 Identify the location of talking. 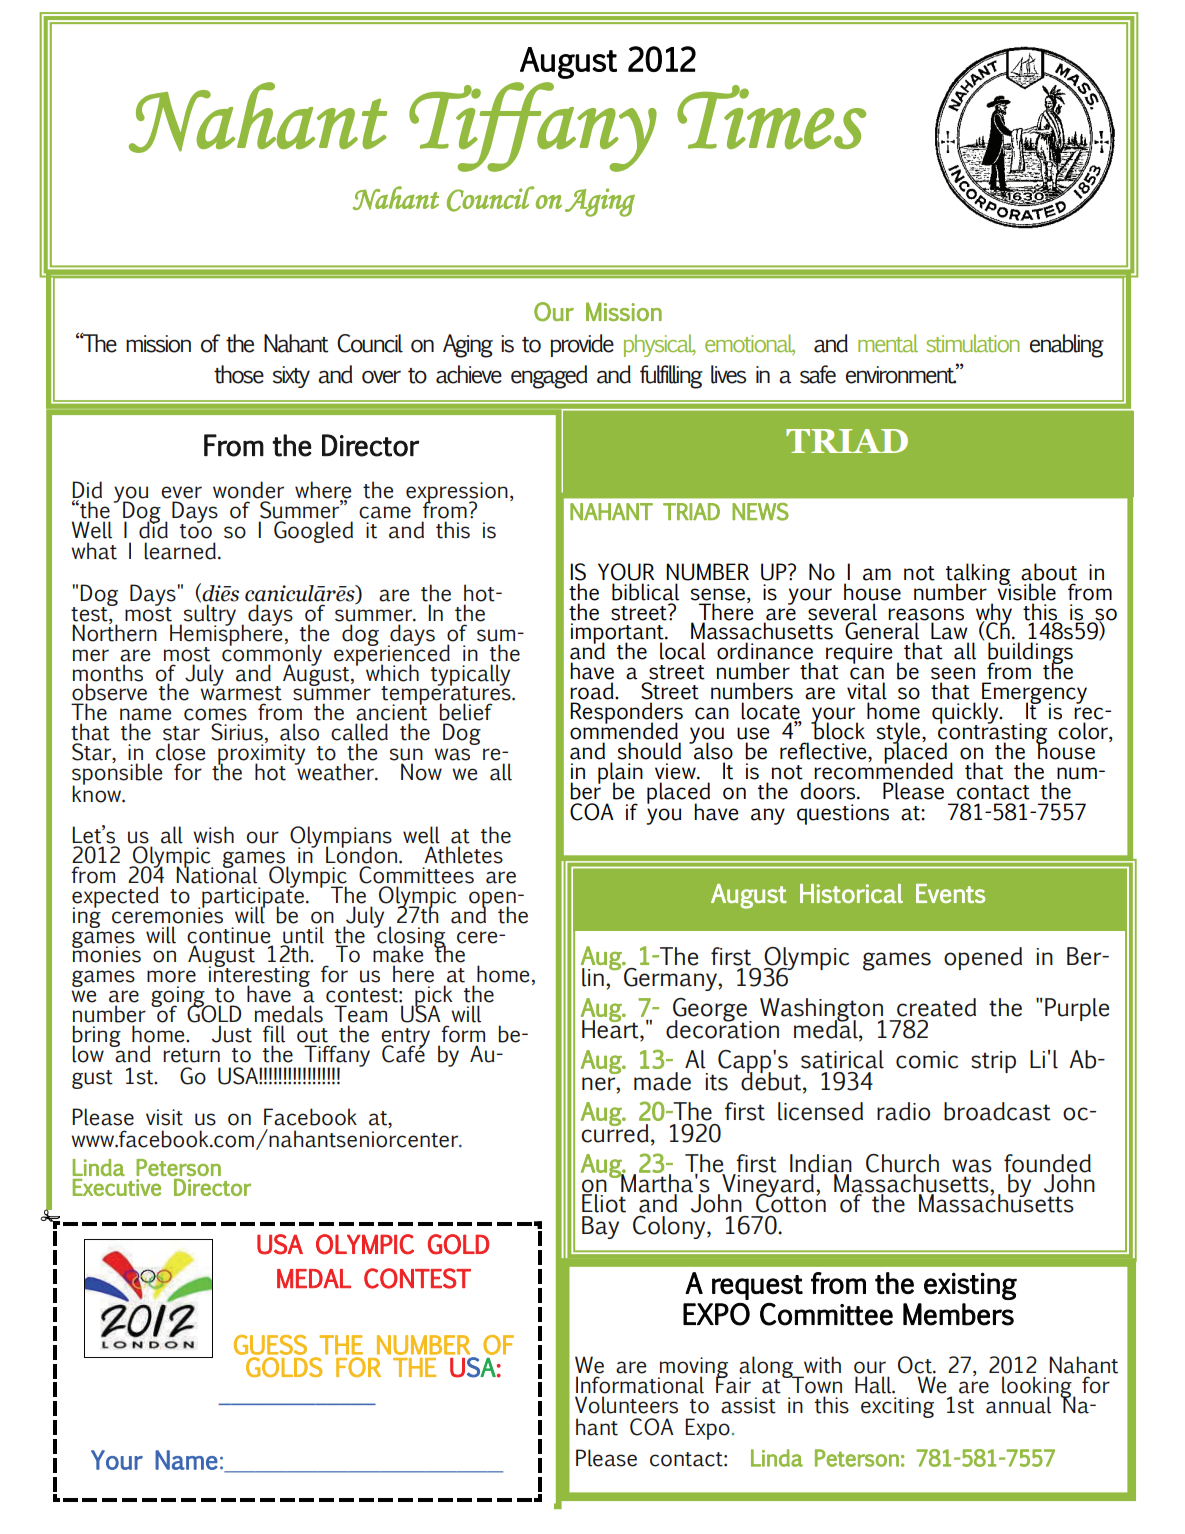
(978, 575).
